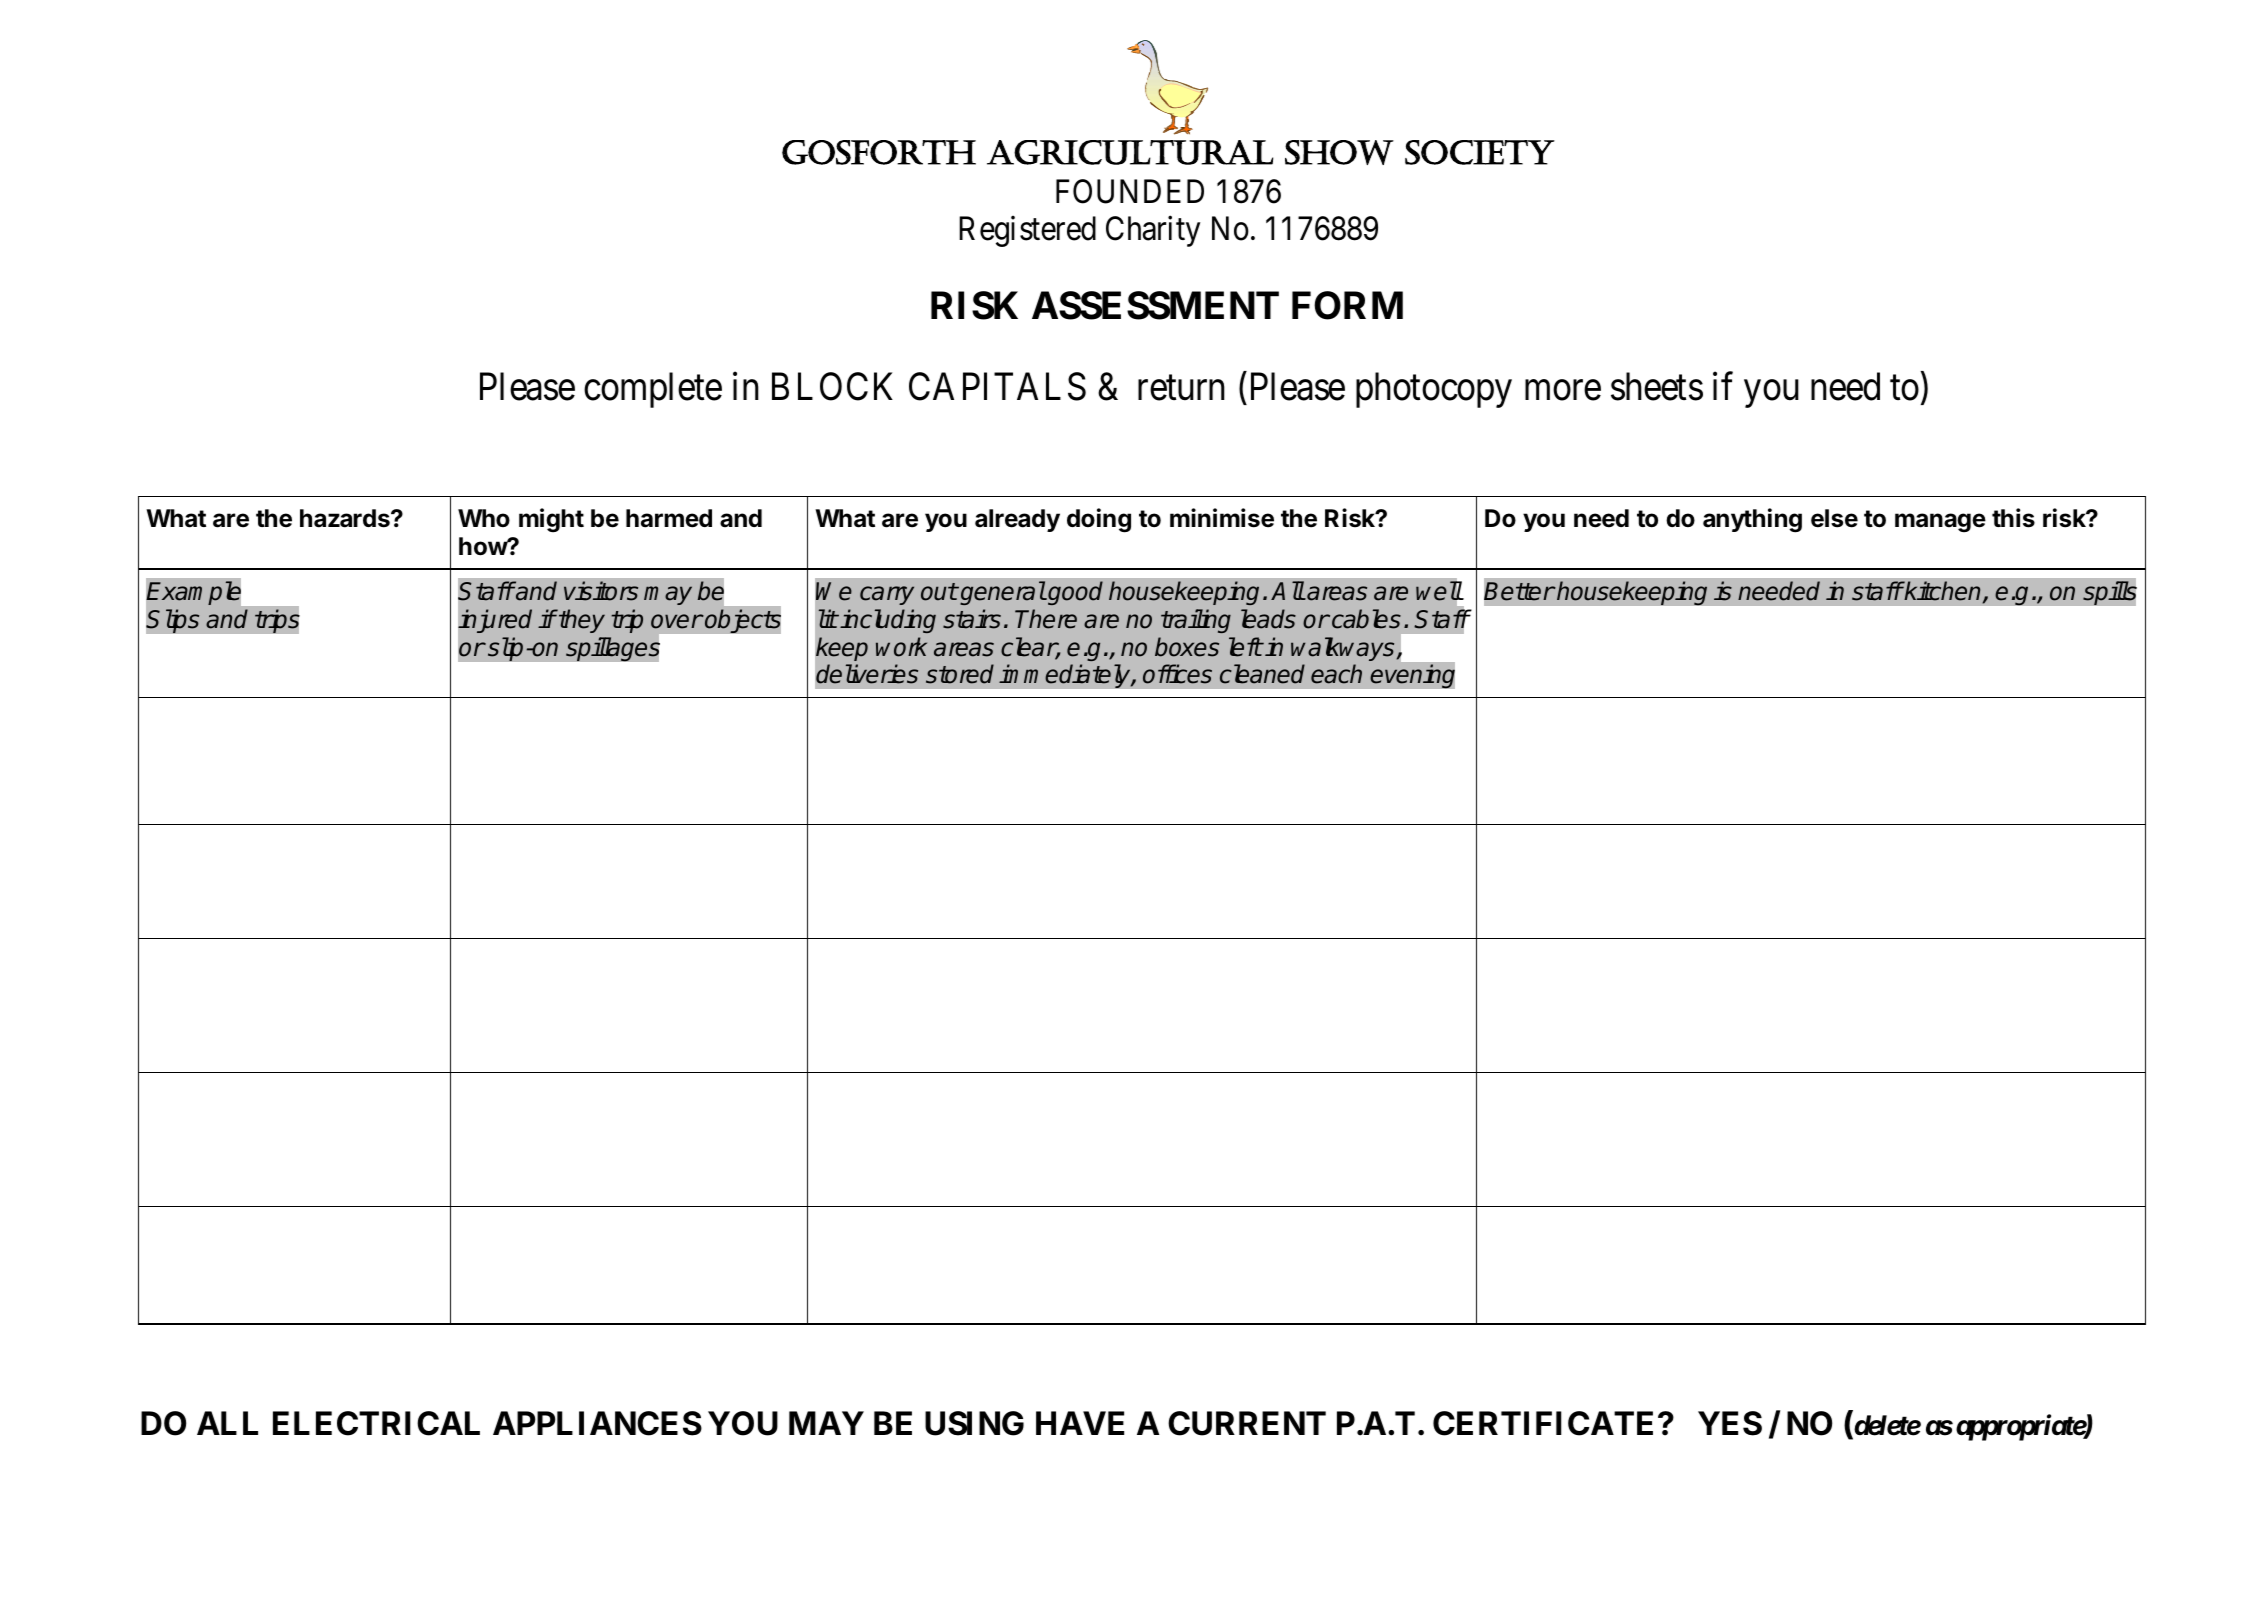  What do you see at coordinates (1177, 674) in the screenshot?
I see `offices` at bounding box center [1177, 674].
